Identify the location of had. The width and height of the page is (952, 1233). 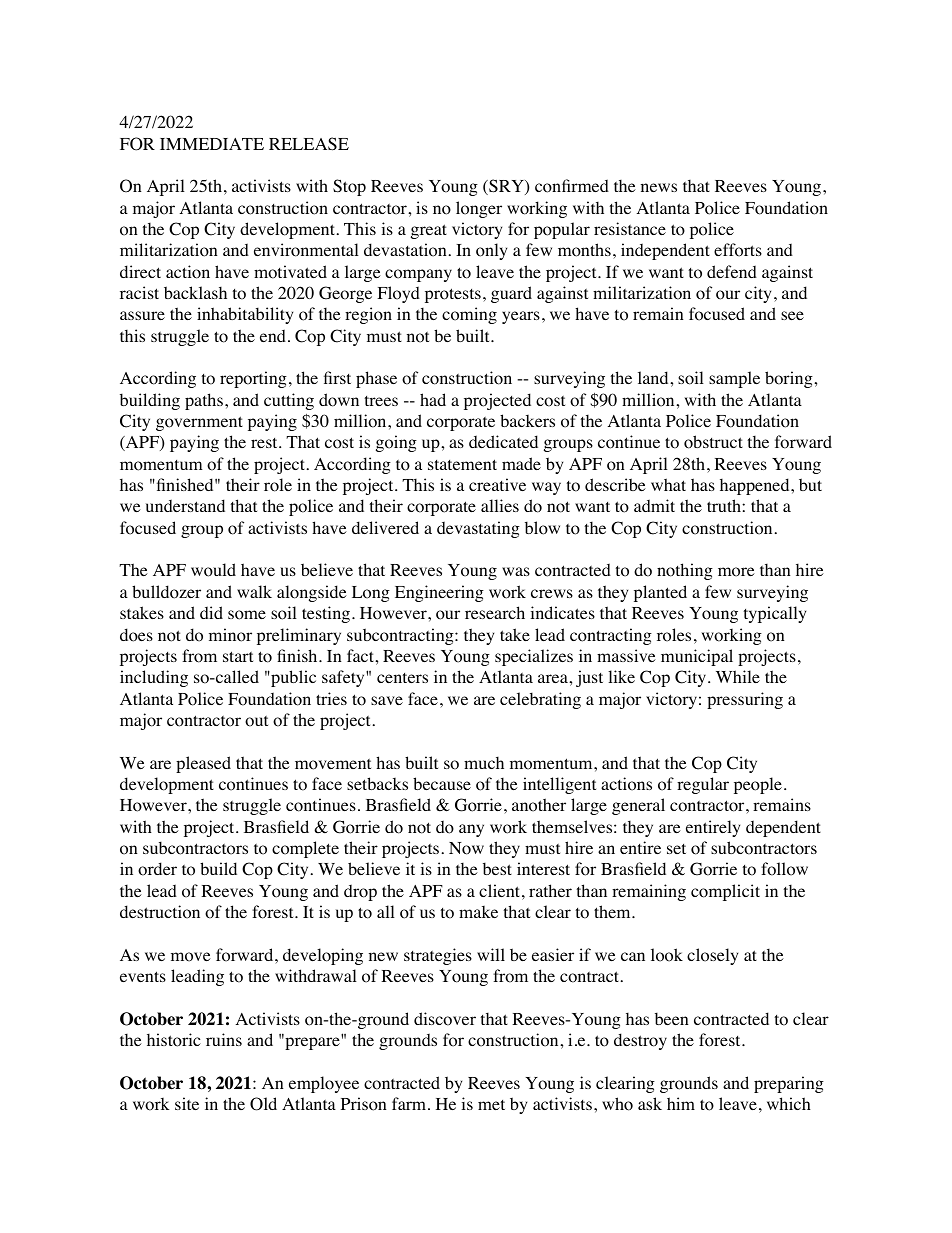
(433, 399).
